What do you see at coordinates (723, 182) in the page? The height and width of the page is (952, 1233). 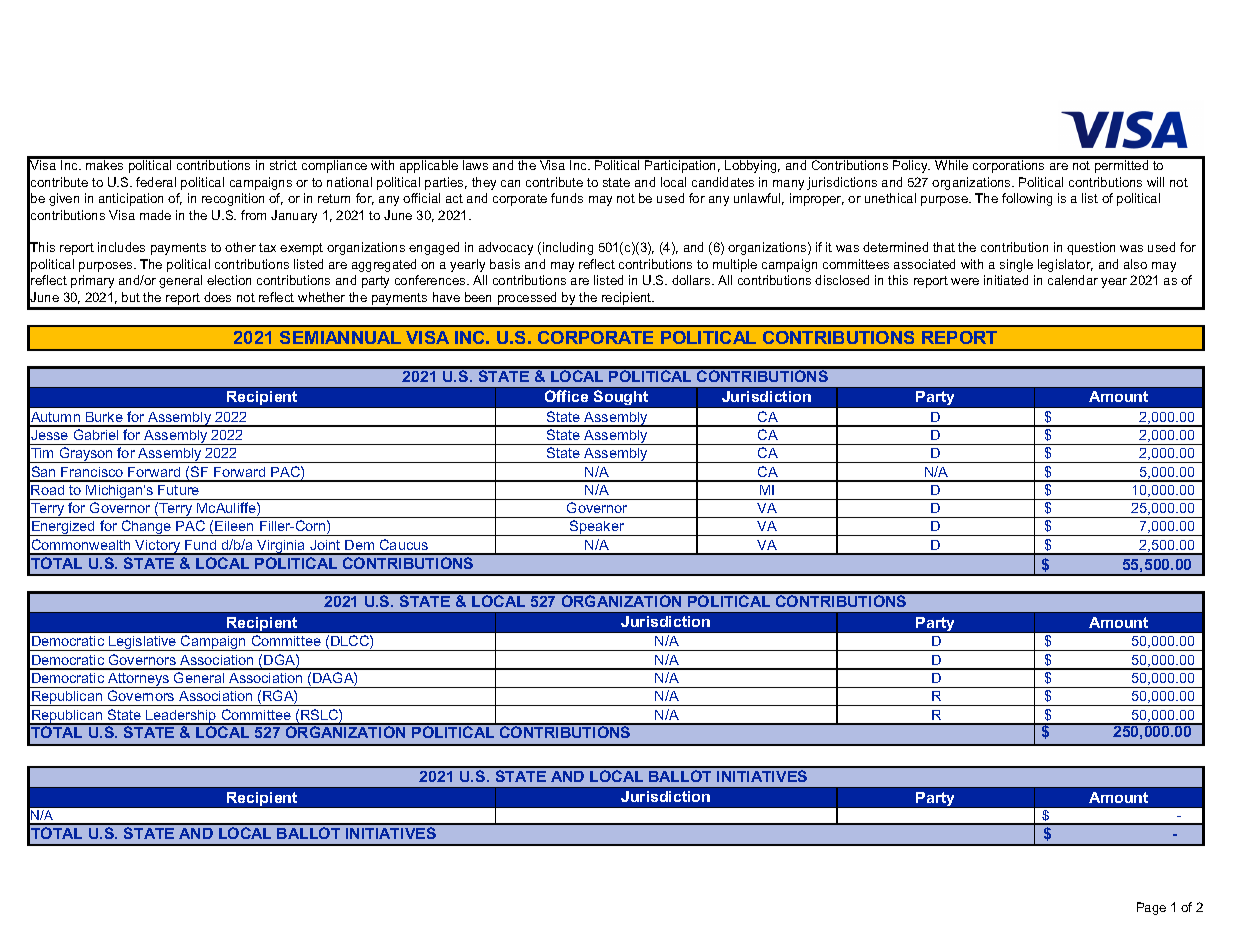 I see `candidates` at bounding box center [723, 182].
